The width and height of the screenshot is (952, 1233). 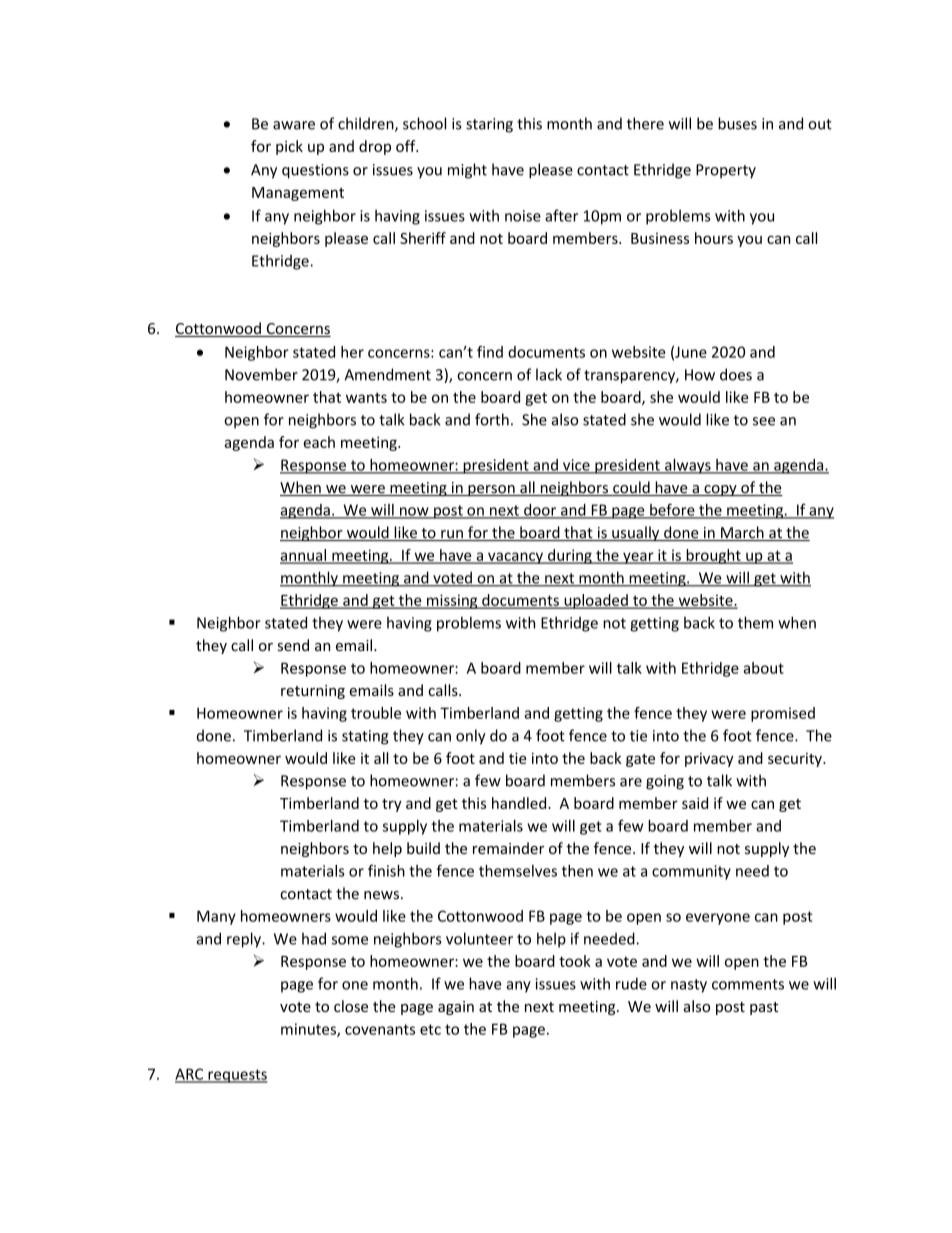 What do you see at coordinates (293, 645) in the screenshot?
I see `send` at bounding box center [293, 645].
